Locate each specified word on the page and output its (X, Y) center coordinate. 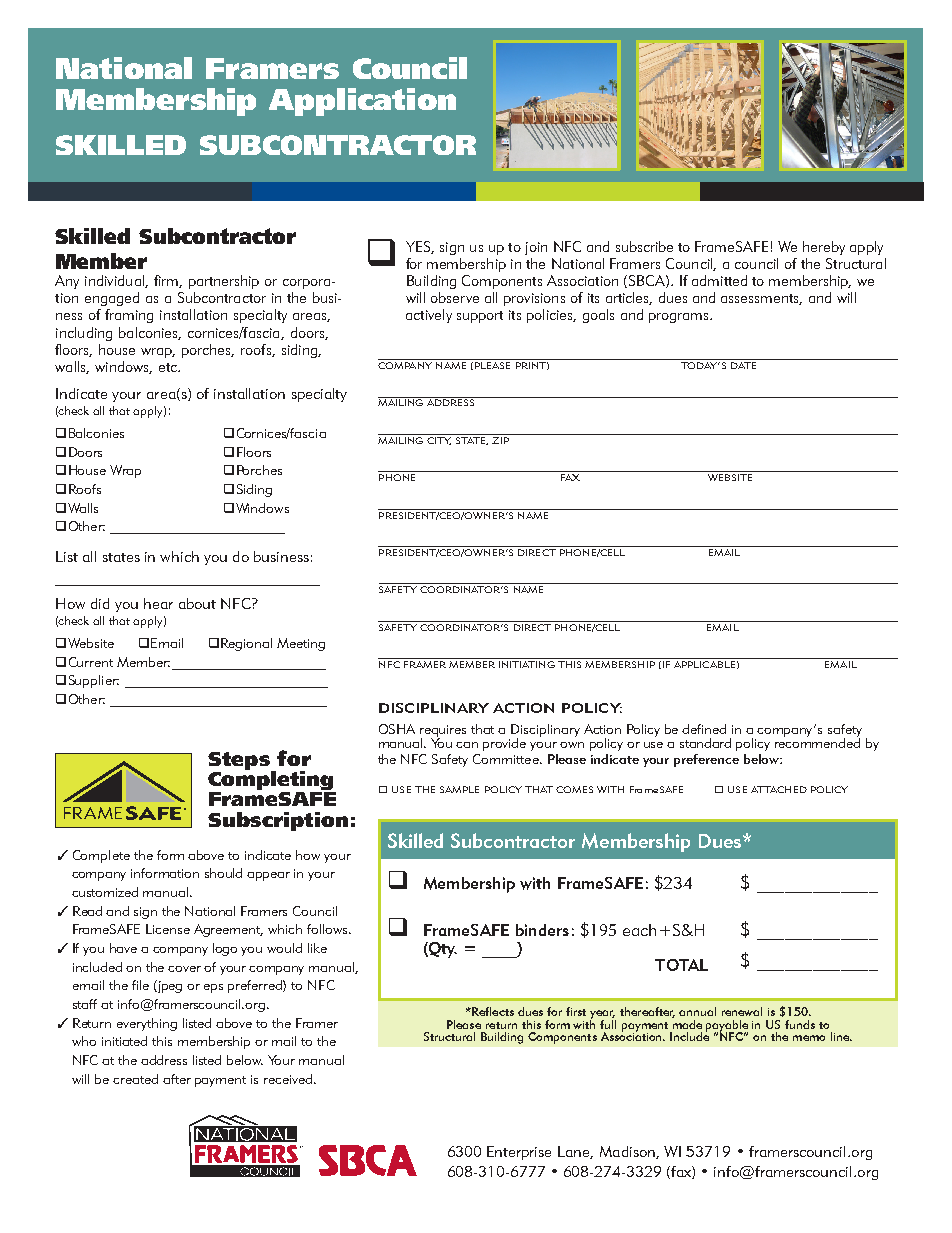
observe (455, 297)
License (168, 929)
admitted (719, 280)
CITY (439, 441)
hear (158, 603)
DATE (743, 365)
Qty (442, 950)
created (135, 1079)
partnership (224, 282)
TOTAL (681, 965)
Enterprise (519, 1153)
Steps (240, 762)
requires (443, 732)
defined (704, 729)
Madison (628, 1152)
